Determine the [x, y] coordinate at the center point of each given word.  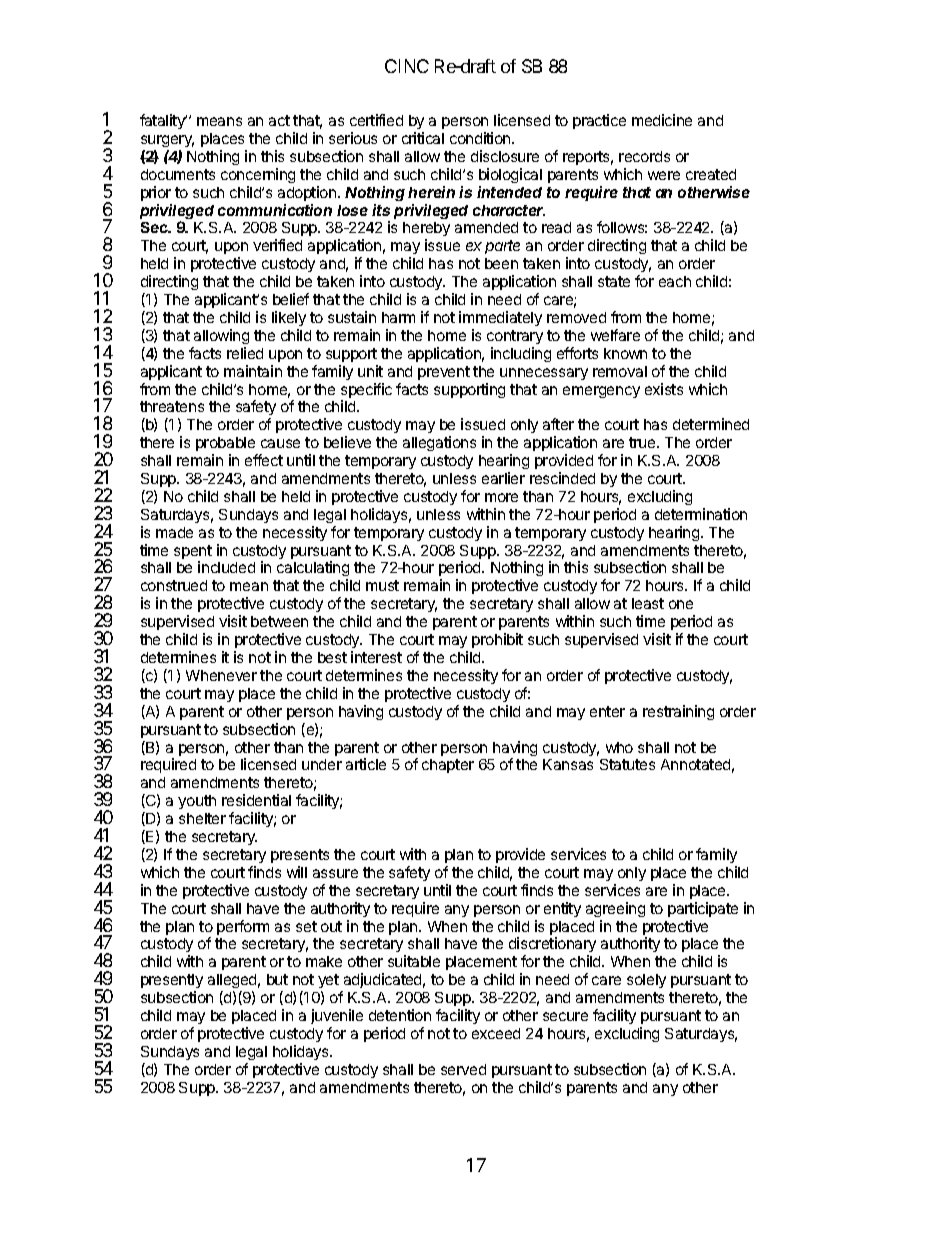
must [382, 585]
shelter [202, 818]
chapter [448, 766]
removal [620, 371]
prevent [444, 373]
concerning [258, 175]
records [644, 156]
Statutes [627, 764]
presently [172, 983]
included [226, 567]
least [648, 603]
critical [423, 138]
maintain [253, 371]
